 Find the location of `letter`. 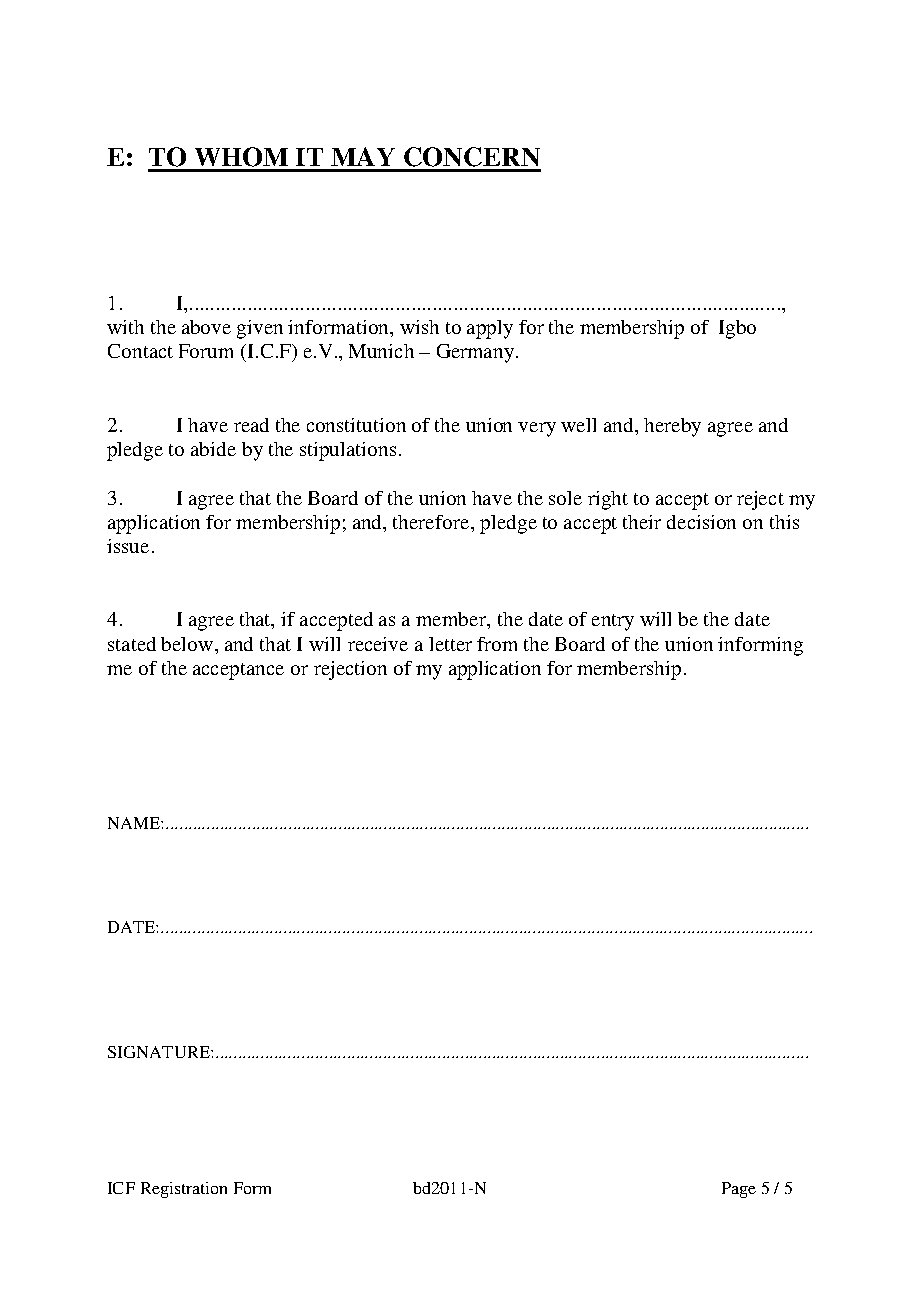

letter is located at coordinates (450, 644).
